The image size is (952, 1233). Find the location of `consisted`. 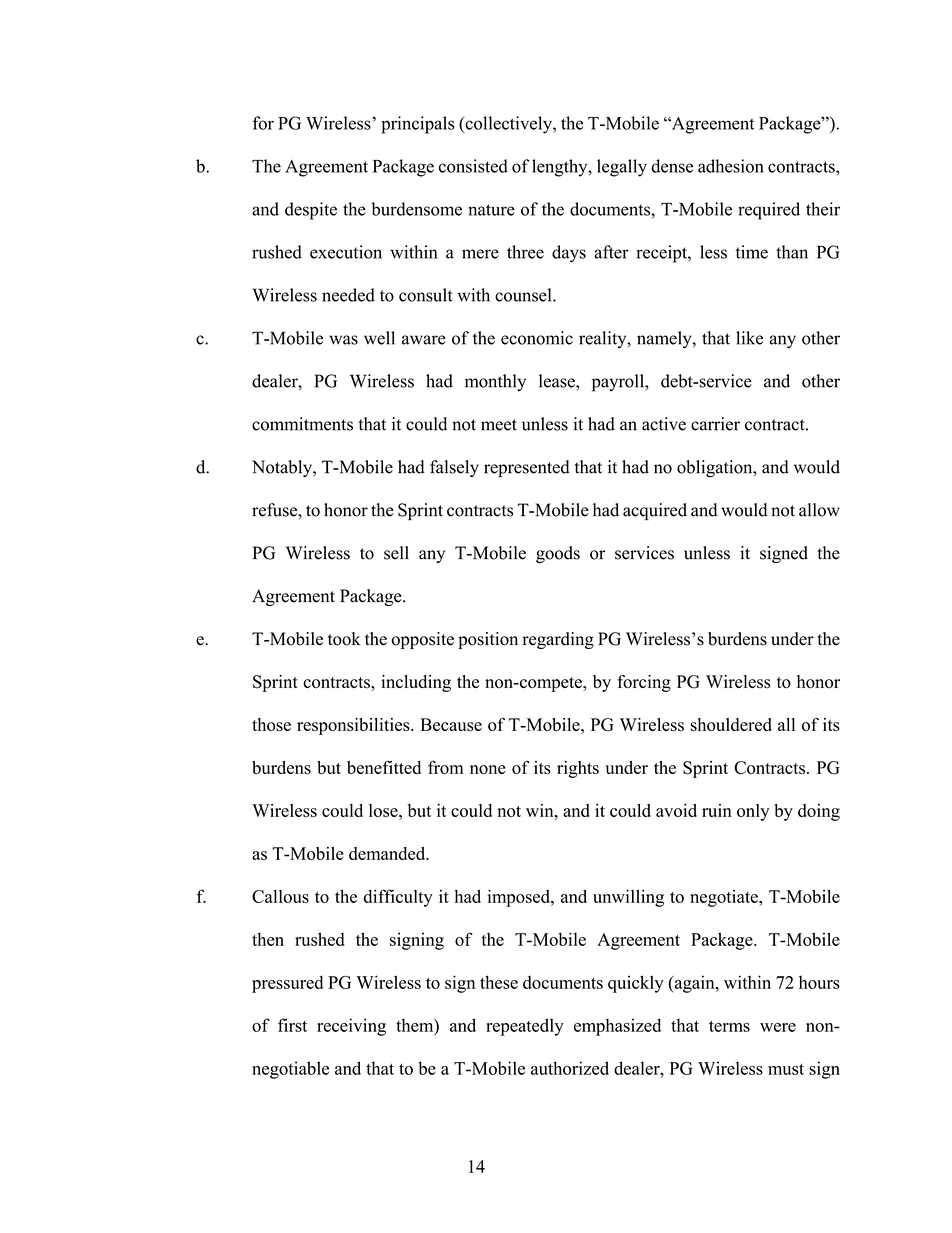

consisted is located at coordinates (473, 166).
